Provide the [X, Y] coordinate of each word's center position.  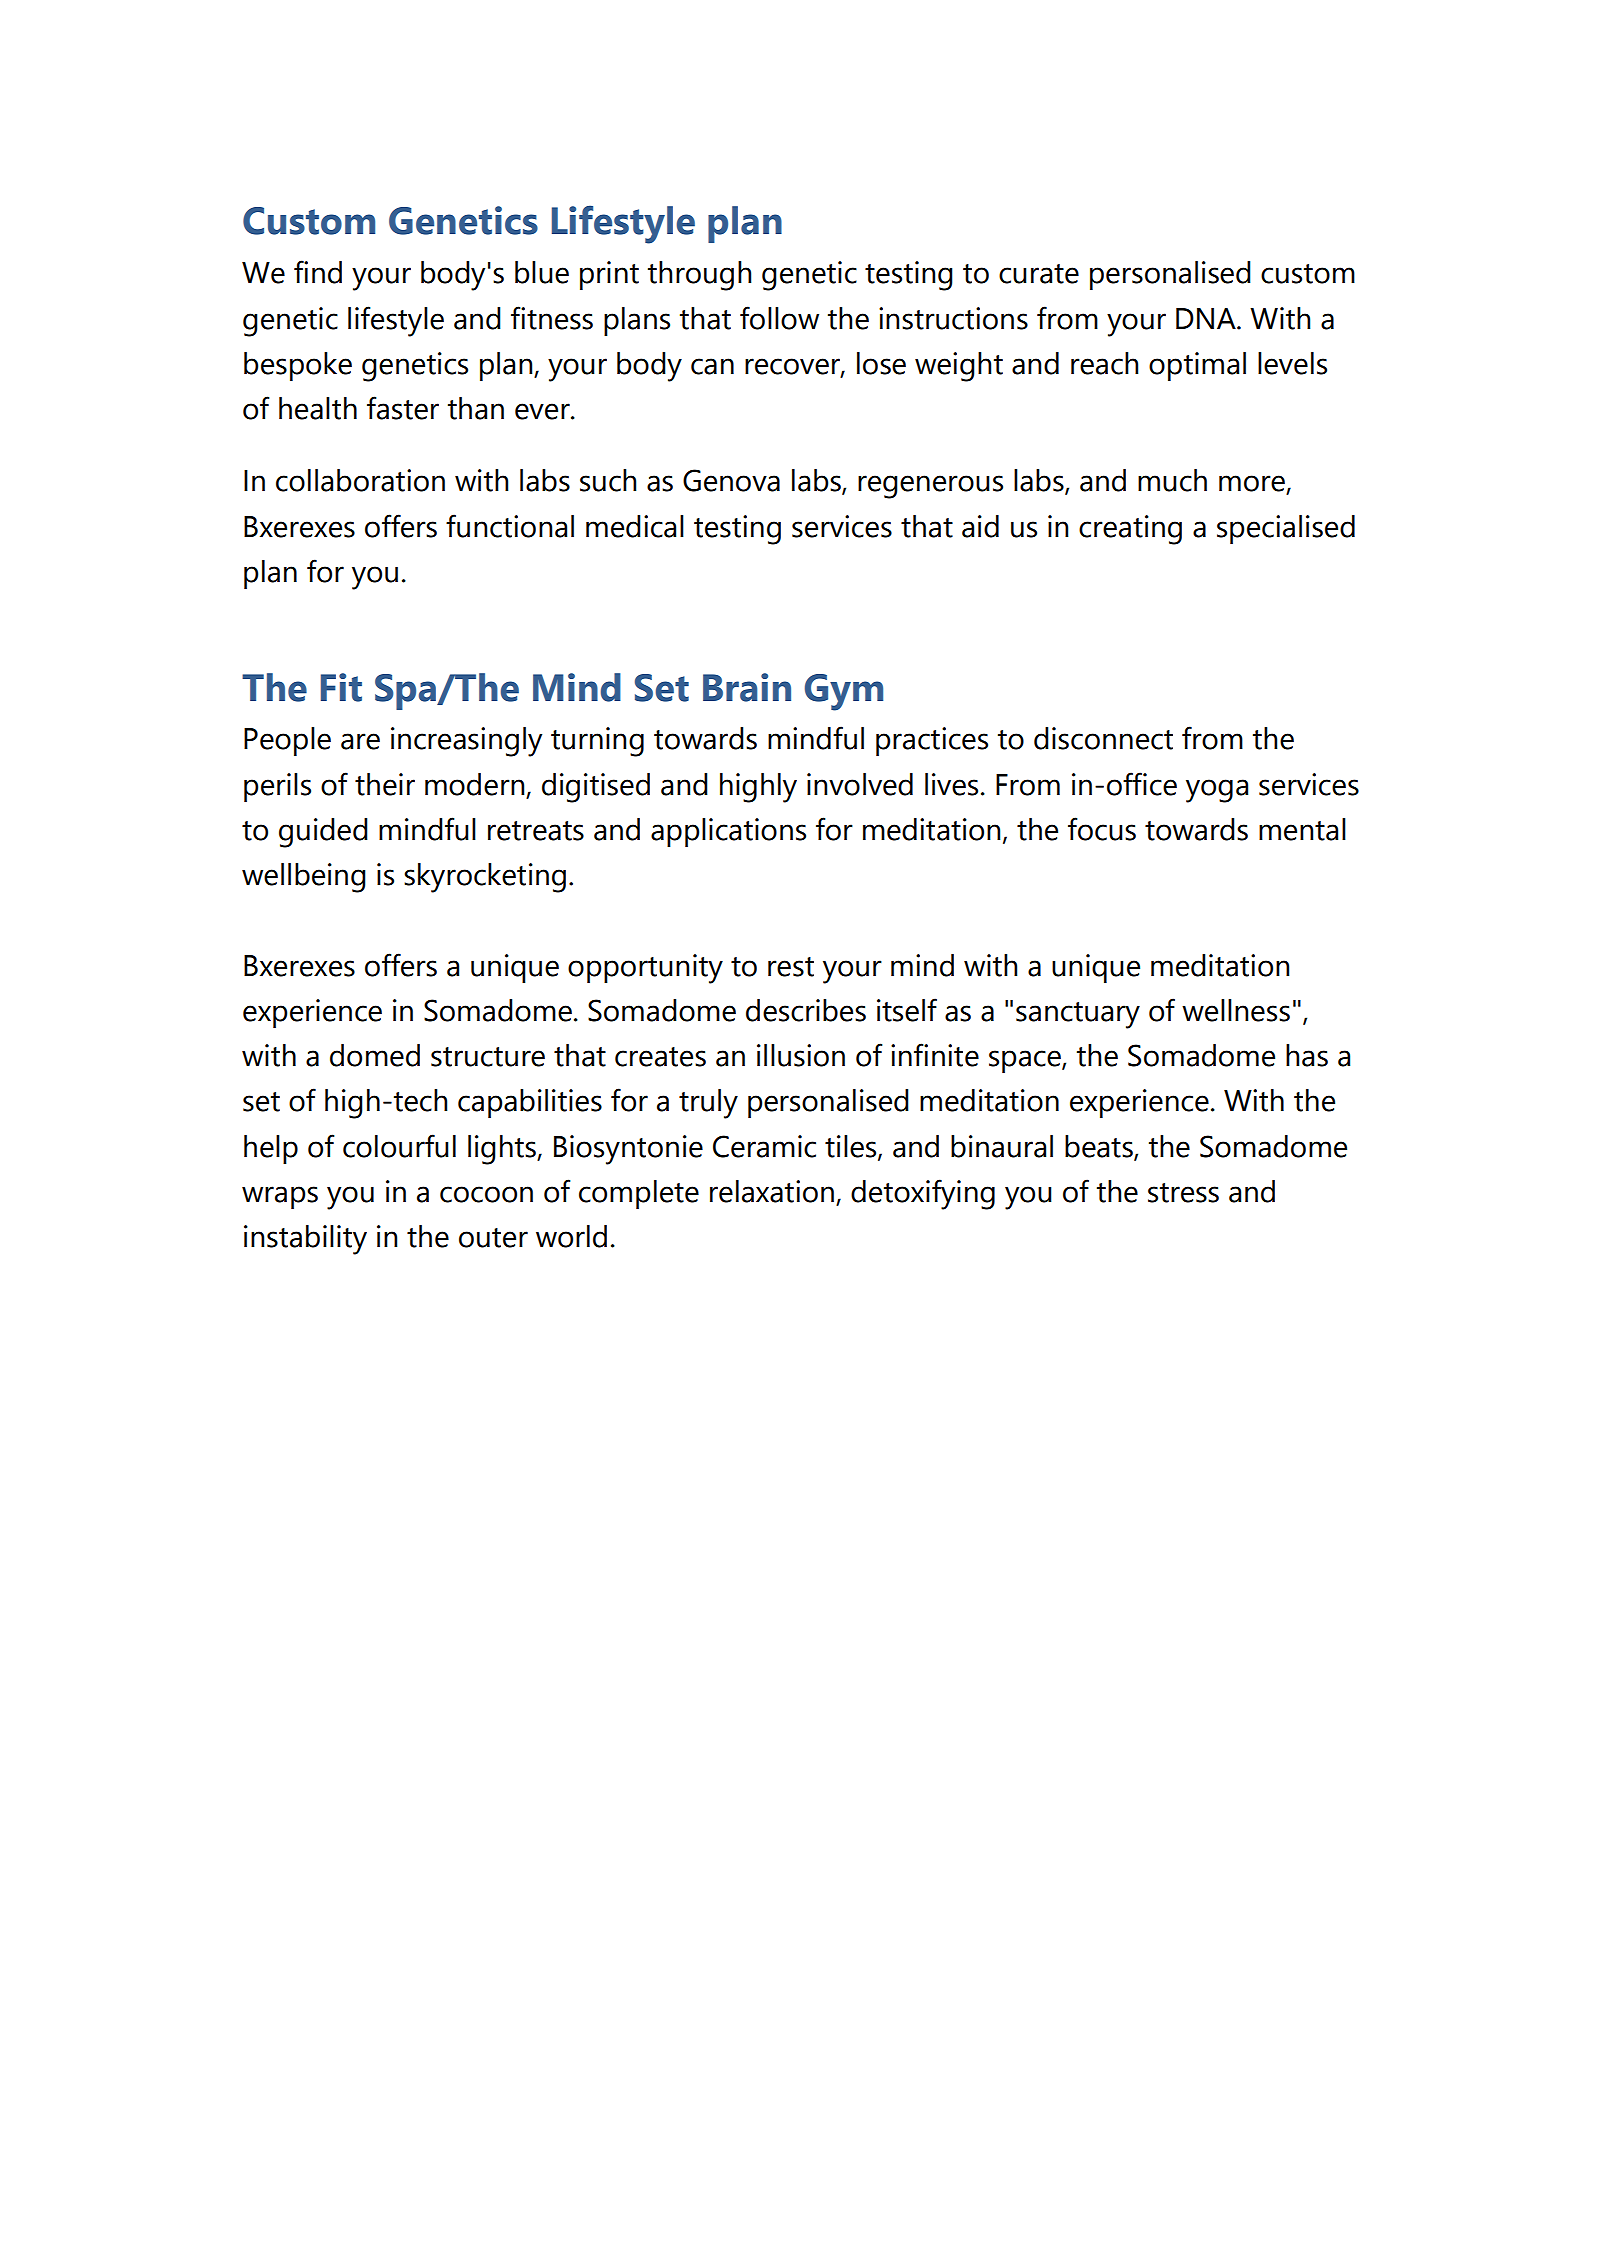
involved [860, 784]
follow [779, 318]
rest [791, 967]
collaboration [360, 480]
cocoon [486, 1194]
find [318, 272]
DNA [1207, 318]
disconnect [1103, 738]
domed [375, 1055]
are [360, 741]
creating [1130, 530]
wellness [1236, 1010]
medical [635, 526]
